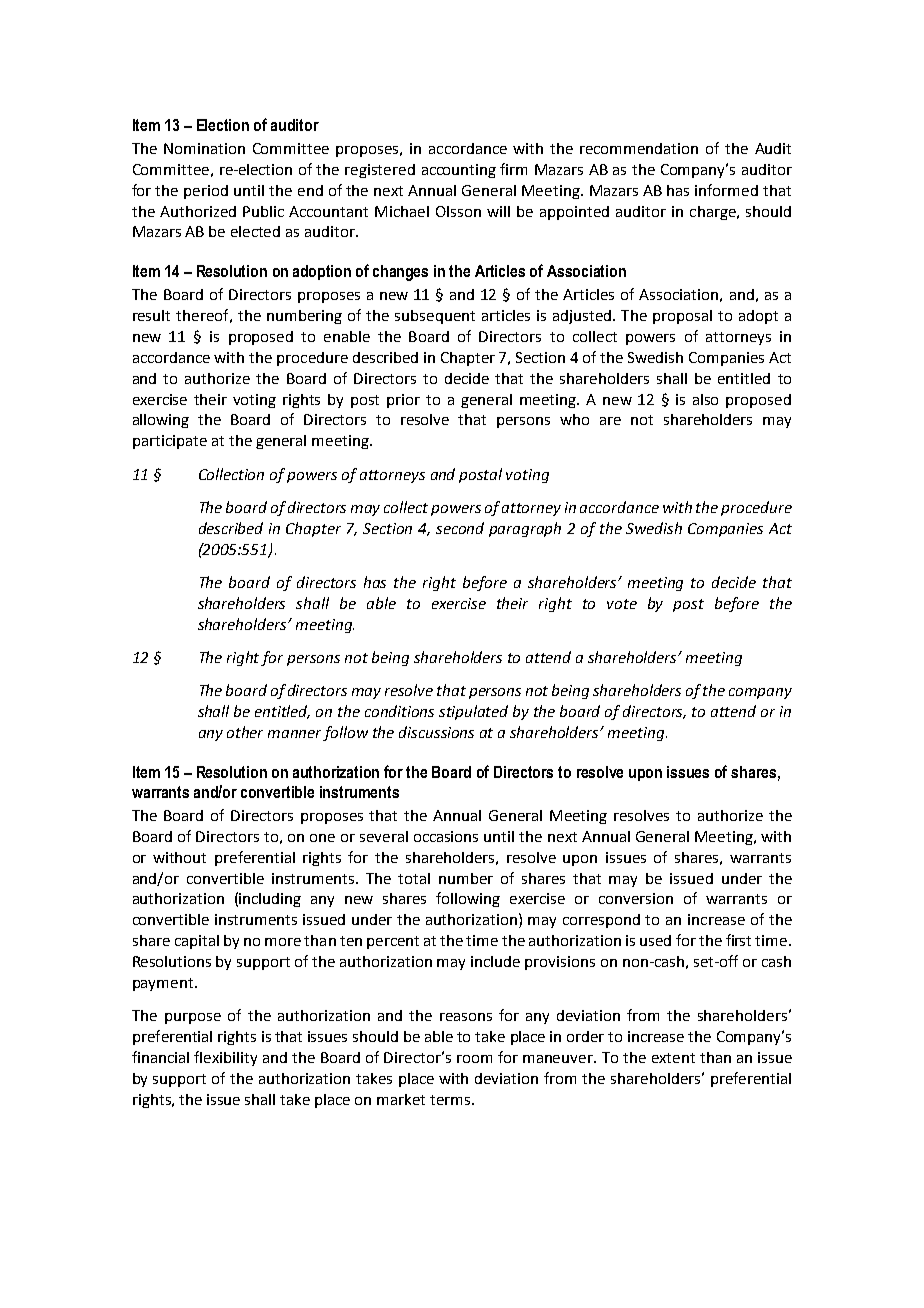 The height and width of the screenshot is (1308, 924). What do you see at coordinates (403, 401) in the screenshot?
I see `prior` at bounding box center [403, 401].
